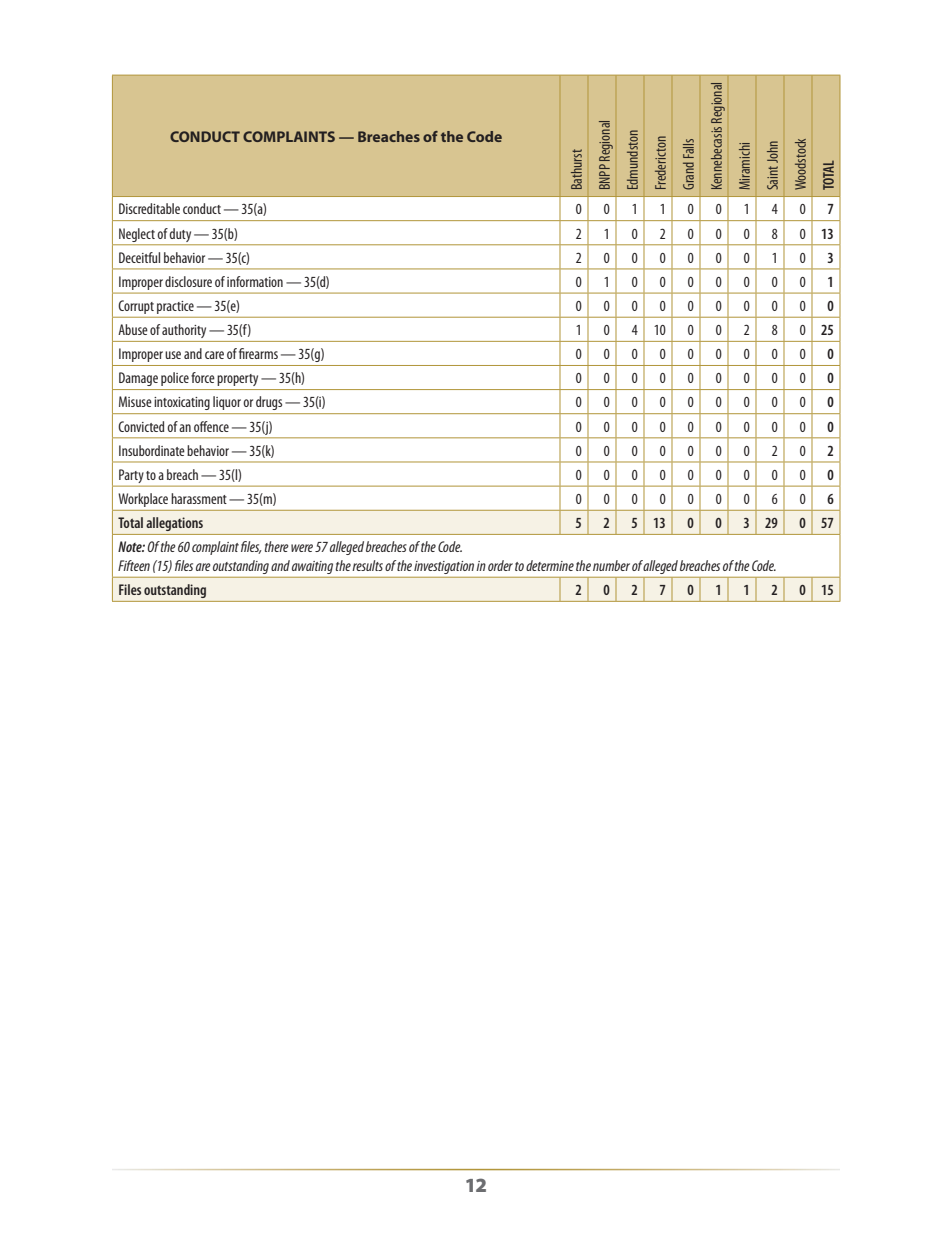  I want to click on duty, so click(180, 235).
